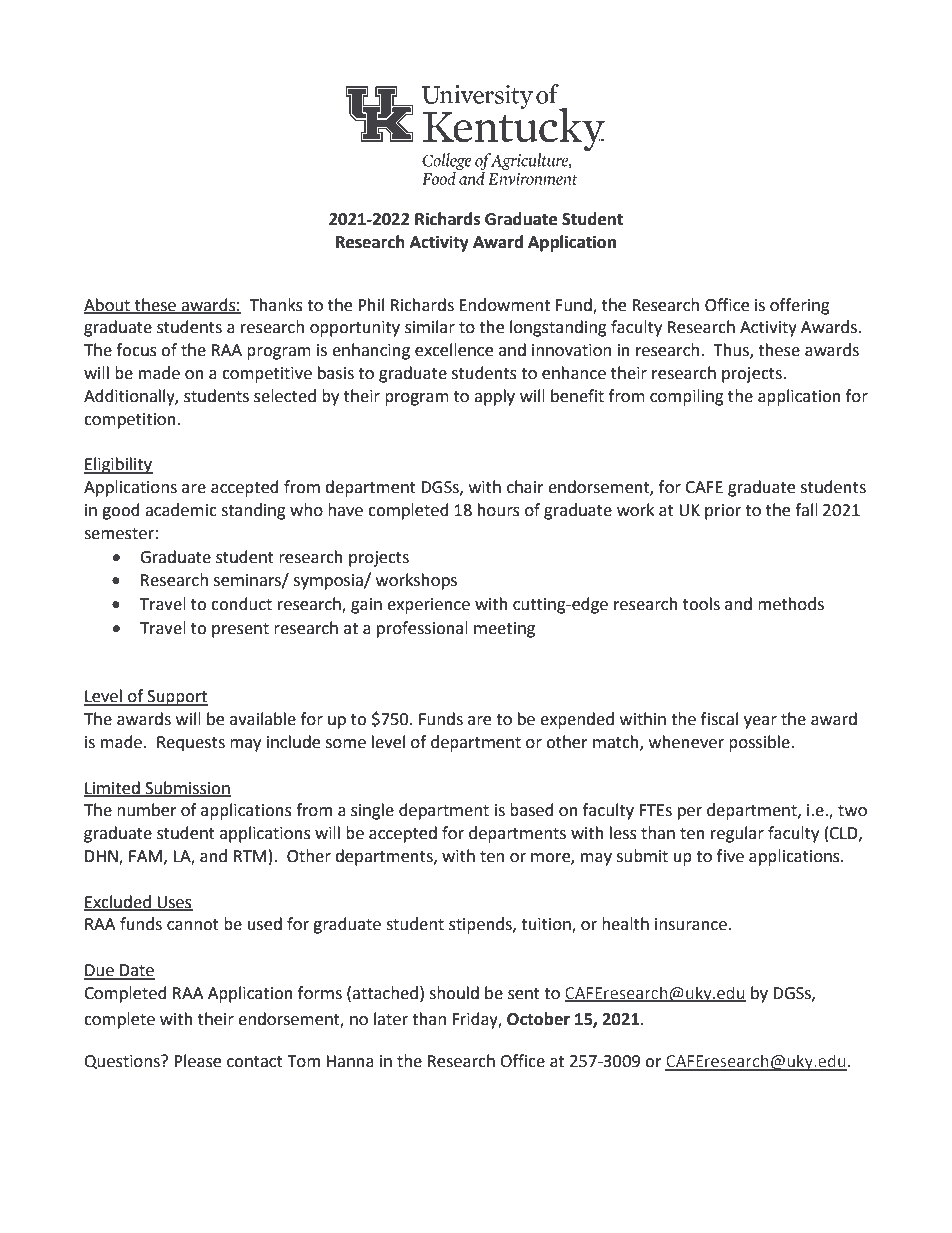 The image size is (952, 1233). What do you see at coordinates (791, 604) in the image?
I see `methods` at bounding box center [791, 604].
